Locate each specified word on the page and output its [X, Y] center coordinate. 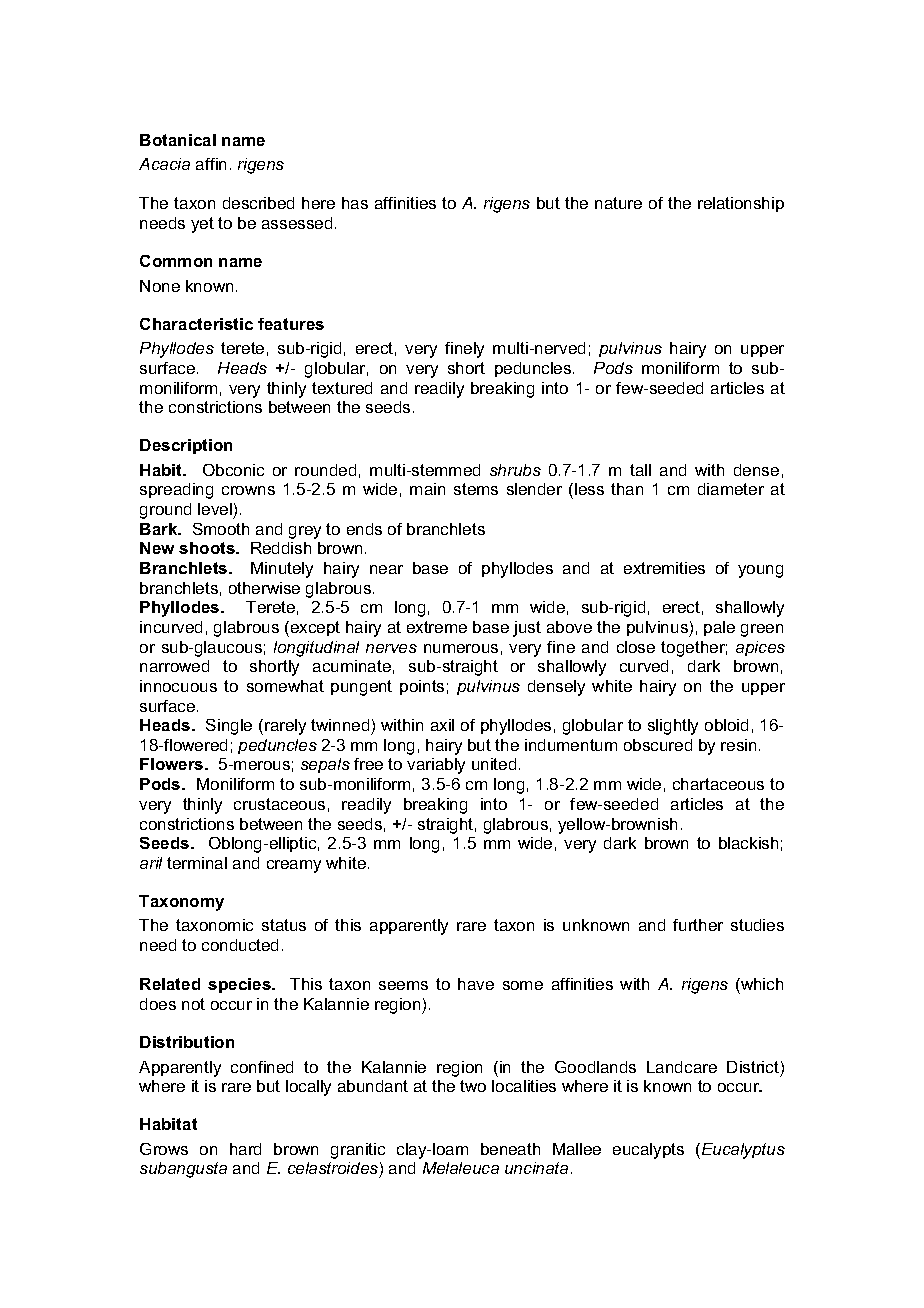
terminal [197, 863]
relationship [741, 204]
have [476, 984]
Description [186, 446]
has [355, 203]
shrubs [515, 470]
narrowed [174, 666]
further [698, 925]
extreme [437, 627]
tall [640, 470]
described [258, 203]
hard [245, 1149]
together [694, 649]
